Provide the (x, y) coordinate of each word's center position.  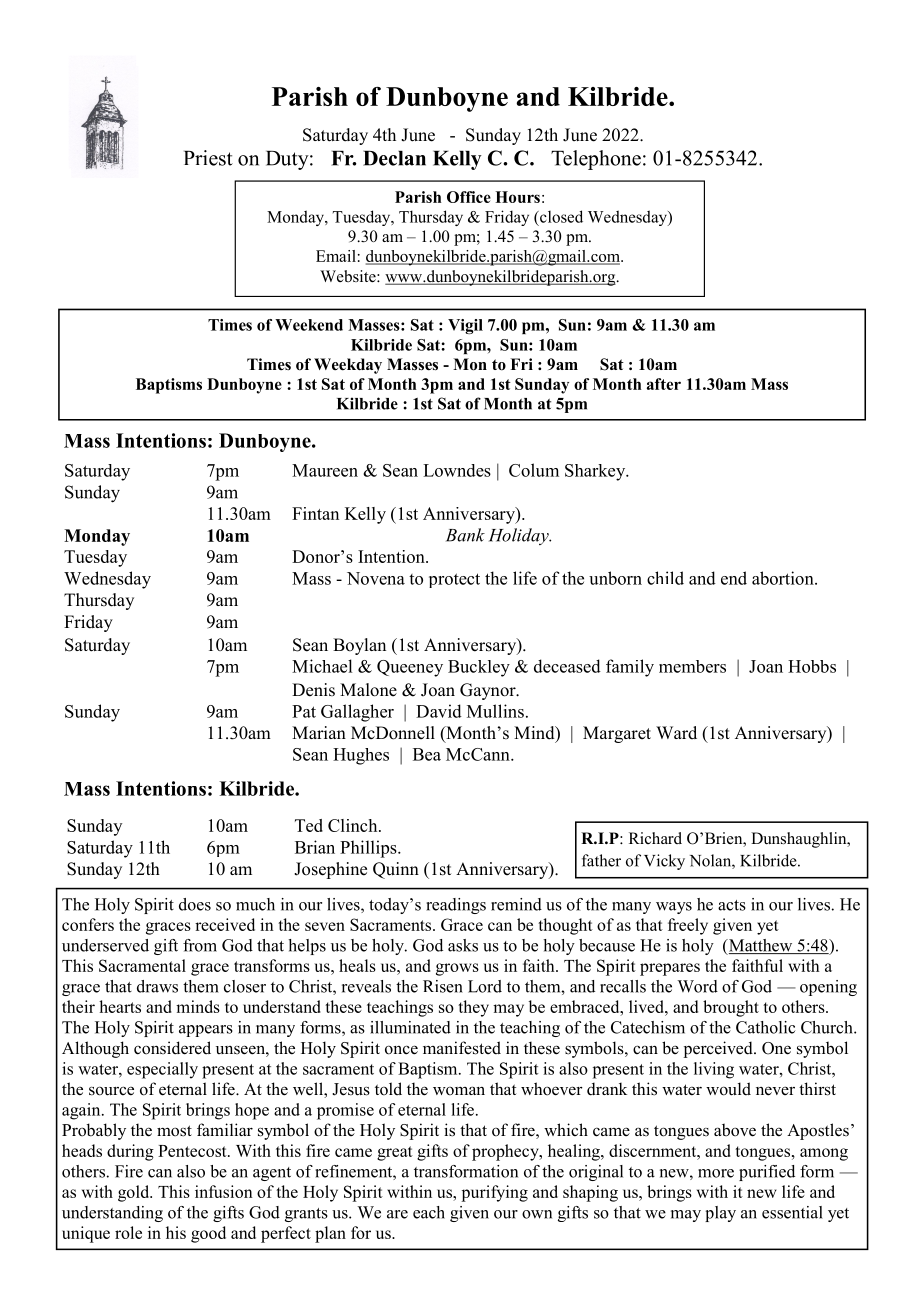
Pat (304, 711)
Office (469, 197)
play (720, 1214)
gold (135, 1193)
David (439, 711)
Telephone (596, 160)
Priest (208, 158)
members (692, 666)
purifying (494, 1193)
